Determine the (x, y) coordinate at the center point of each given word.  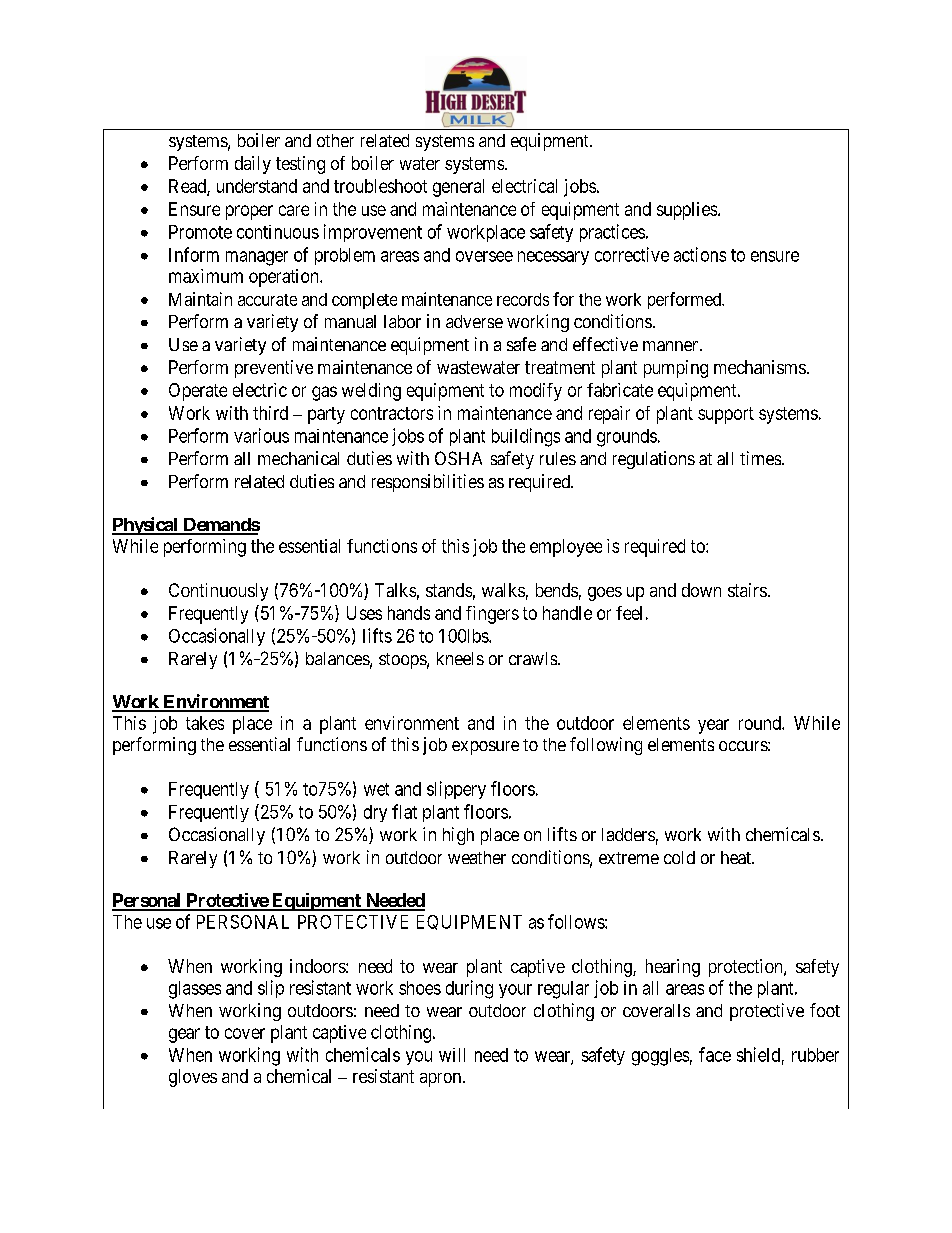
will (452, 1055)
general (458, 188)
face (715, 1054)
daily (253, 165)
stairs (747, 590)
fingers (492, 615)
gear (184, 1035)
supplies (687, 211)
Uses (364, 613)
